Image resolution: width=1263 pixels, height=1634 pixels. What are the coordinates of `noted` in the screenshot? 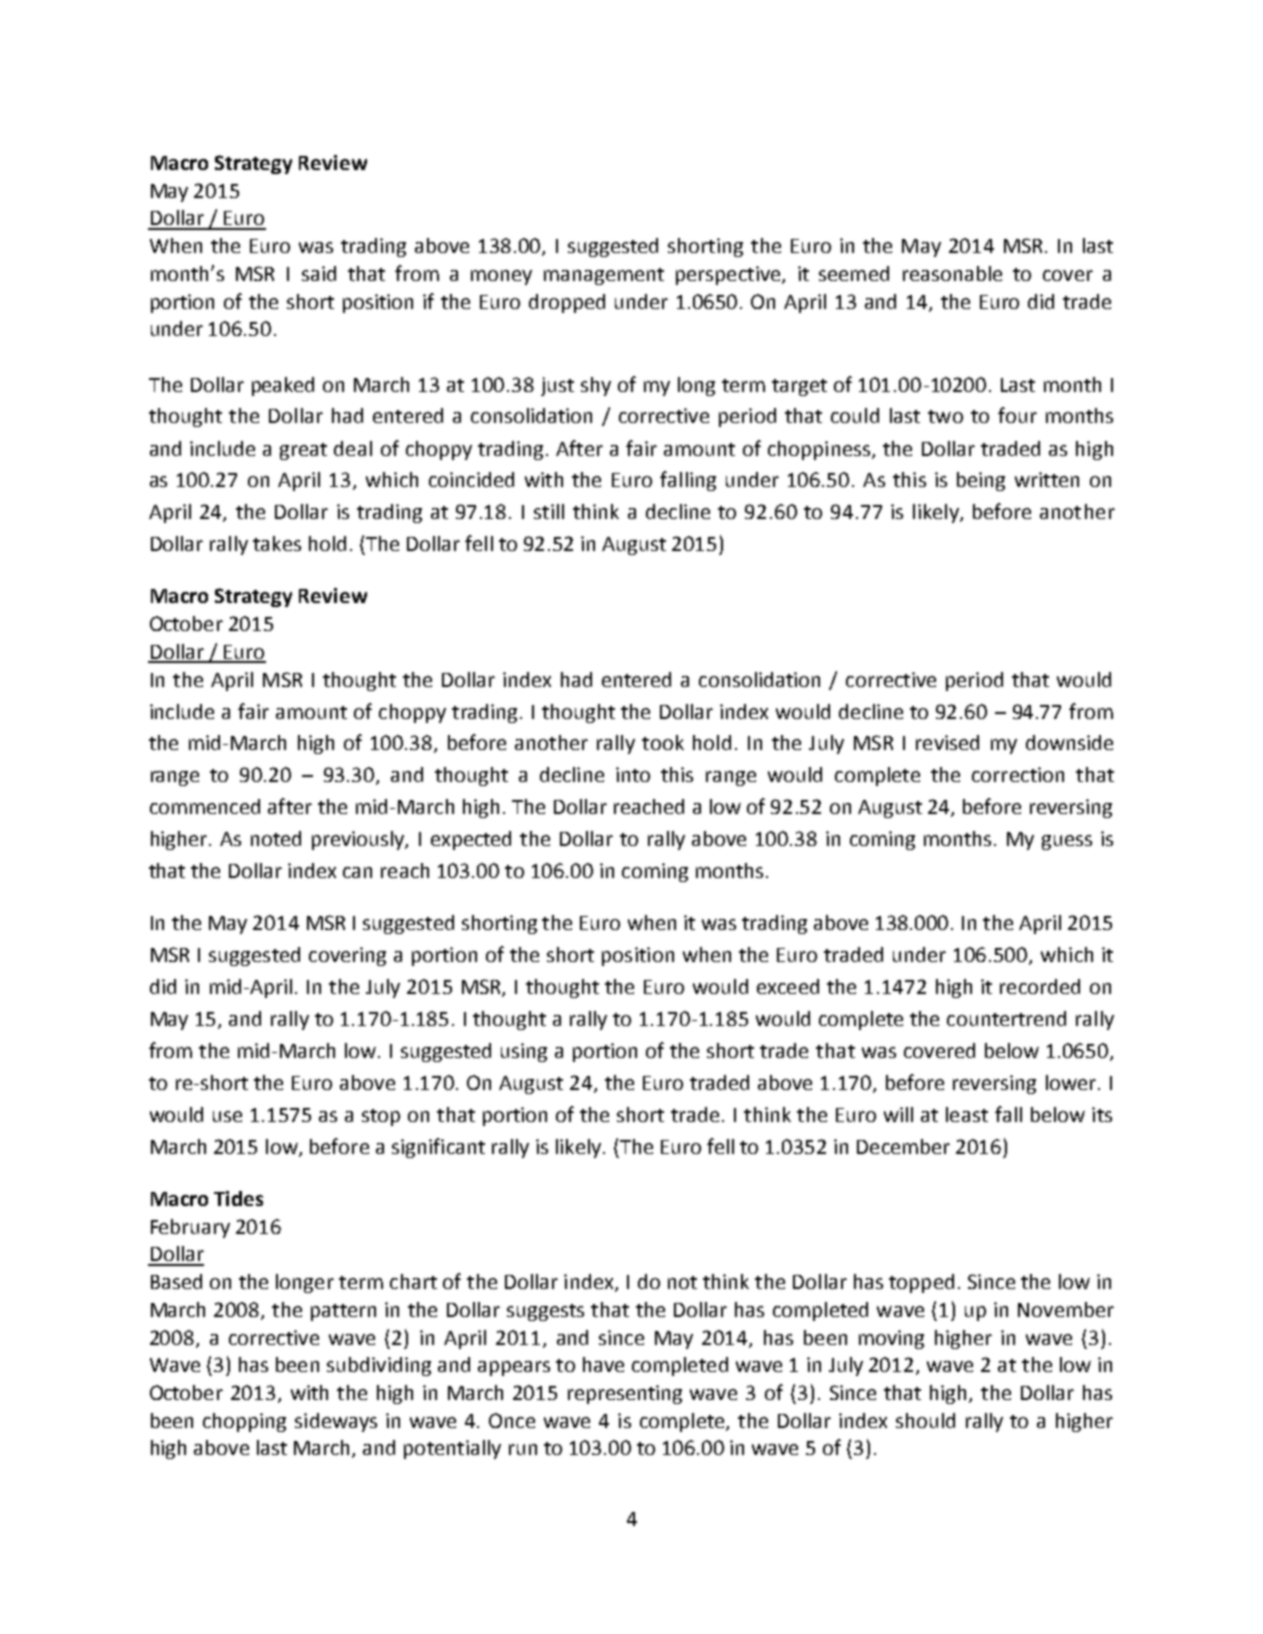 It's located at (276, 838).
